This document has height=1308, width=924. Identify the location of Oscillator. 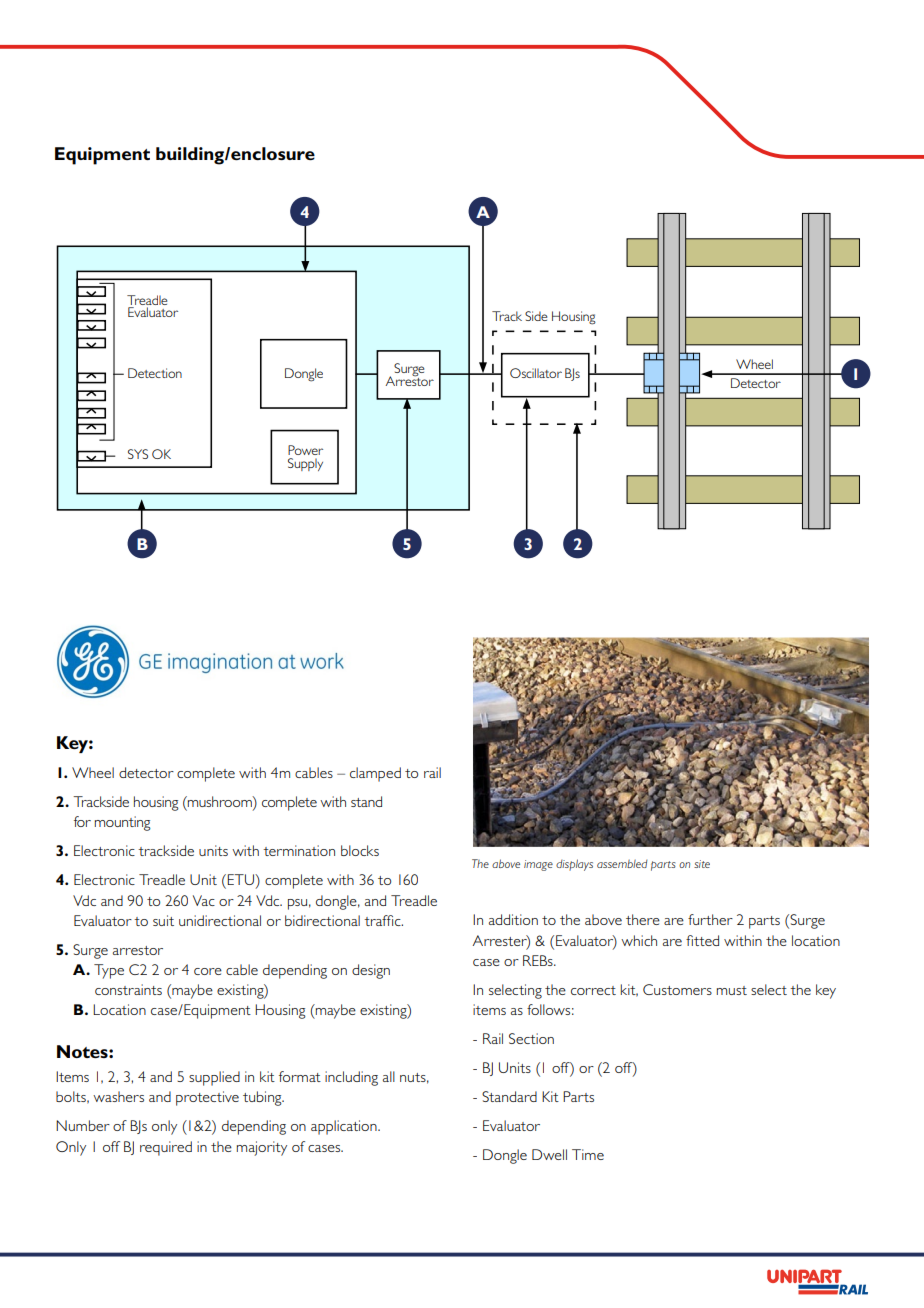
(536, 373).
